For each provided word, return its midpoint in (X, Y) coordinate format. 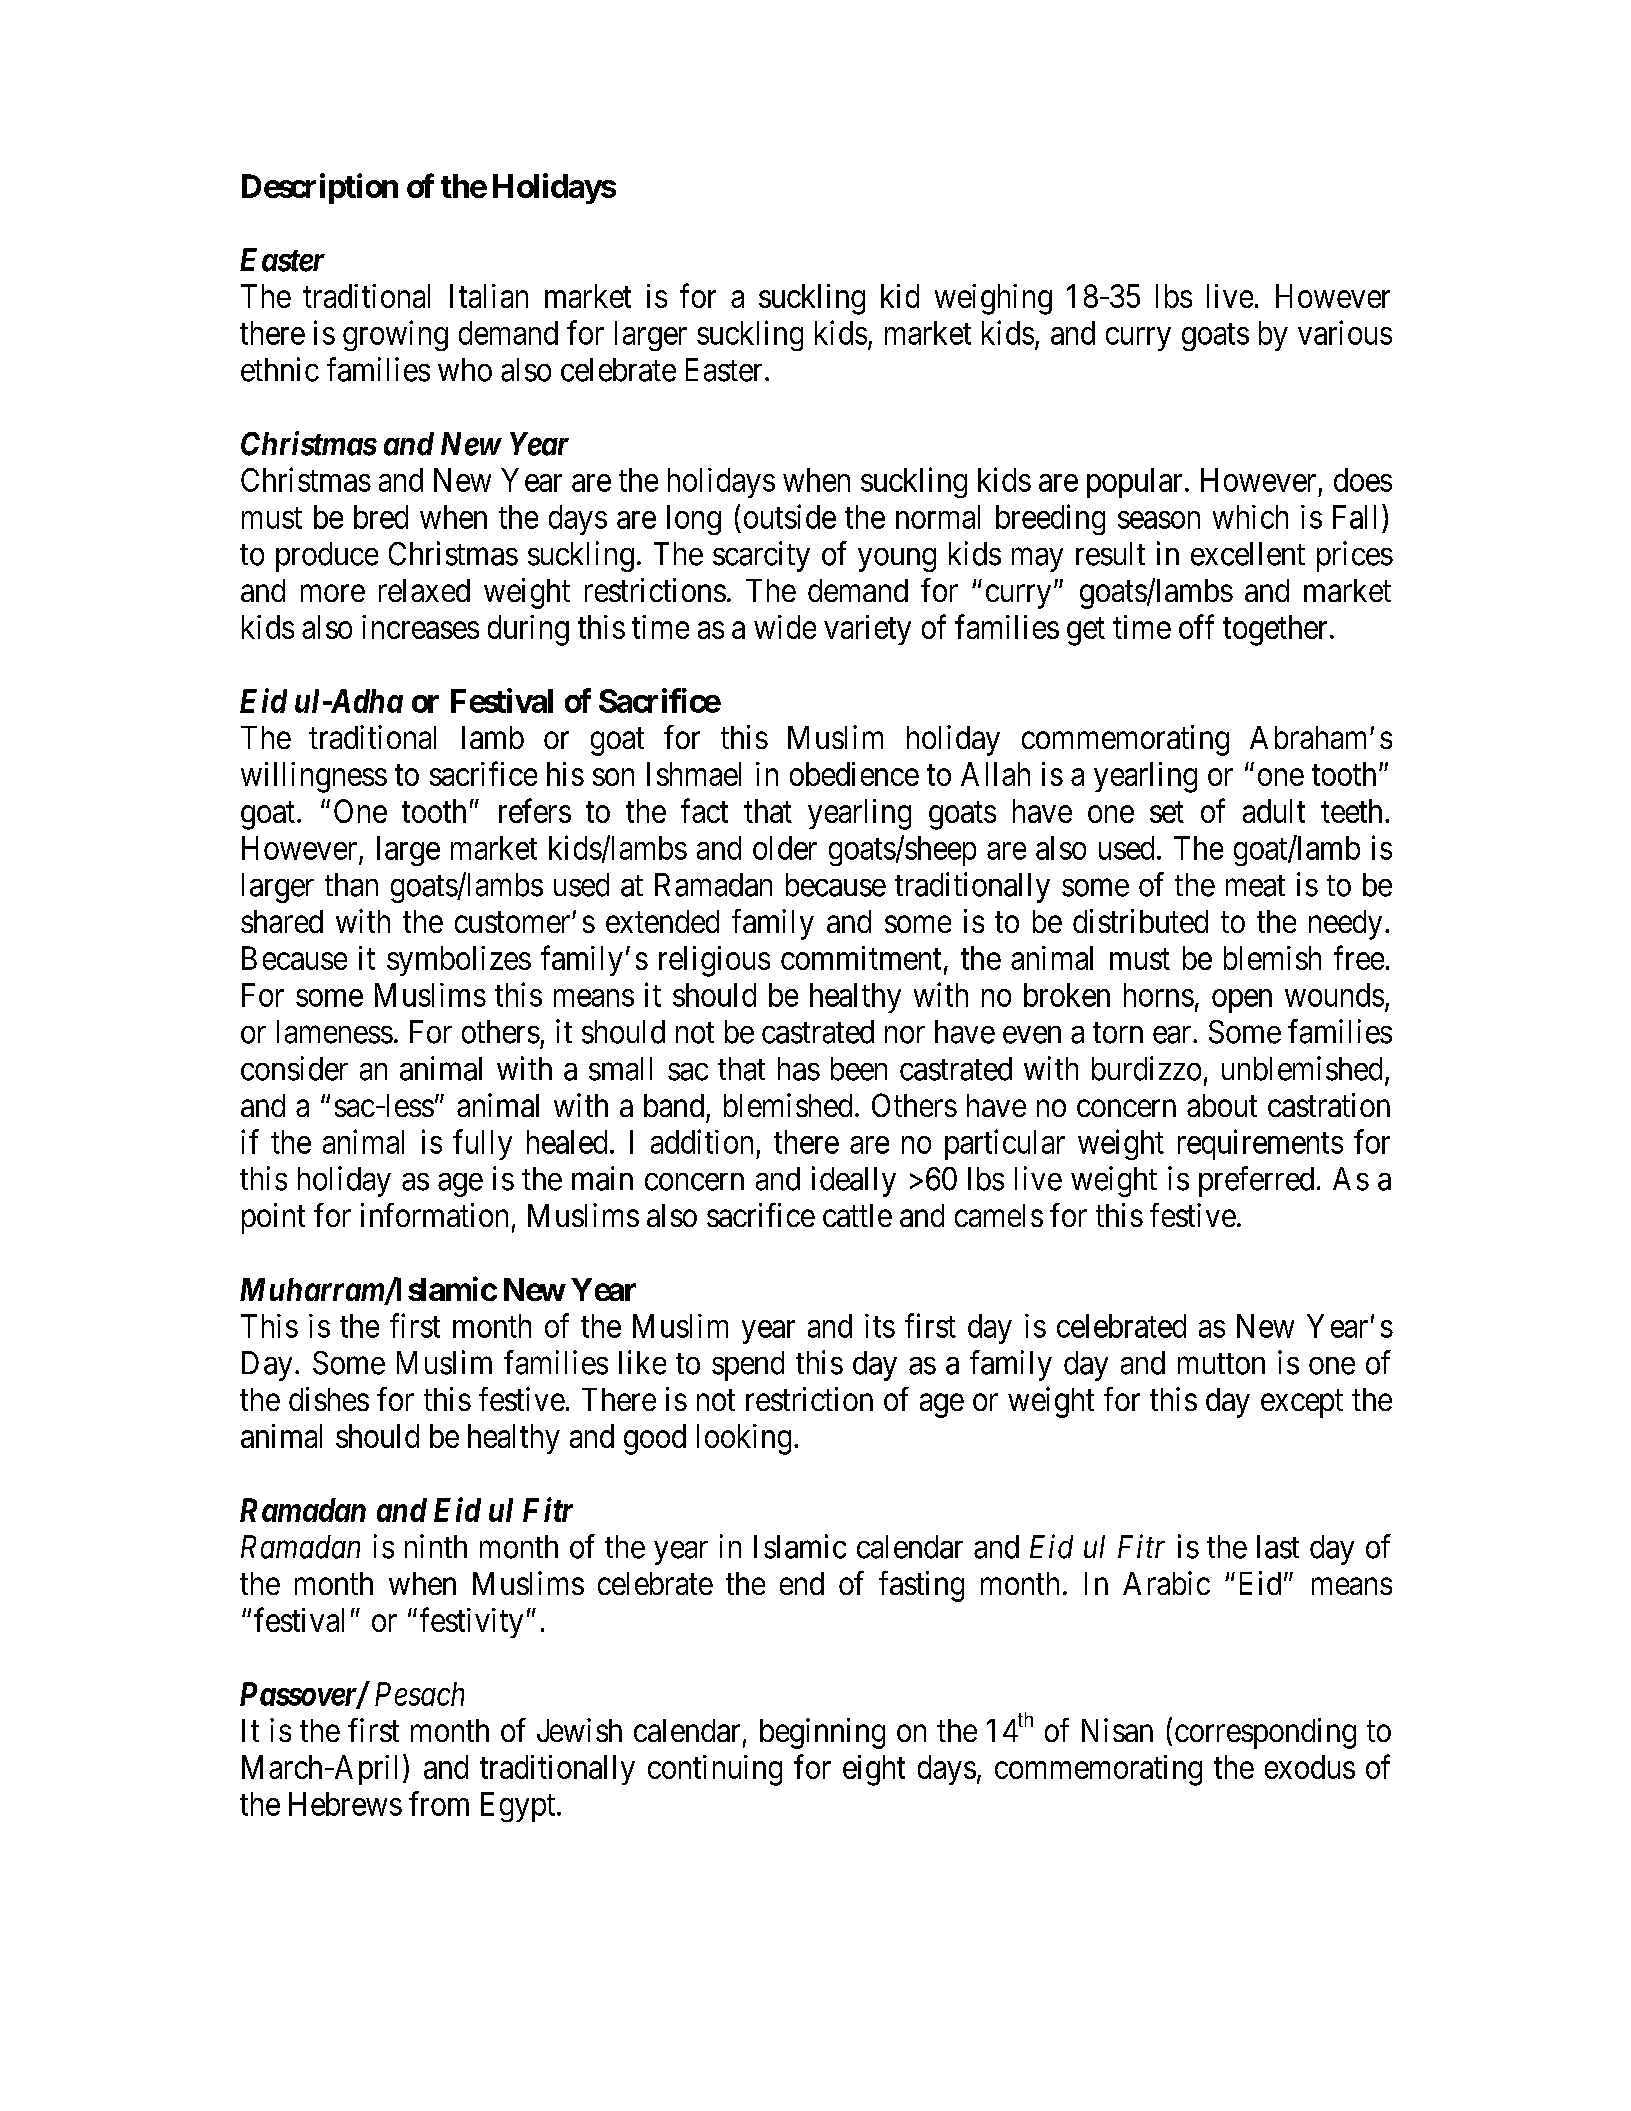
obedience (854, 774)
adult (1274, 811)
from (439, 1803)
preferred (1256, 1181)
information (434, 1215)
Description (320, 188)
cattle (857, 1215)
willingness (314, 777)
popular (1134, 483)
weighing (993, 299)
